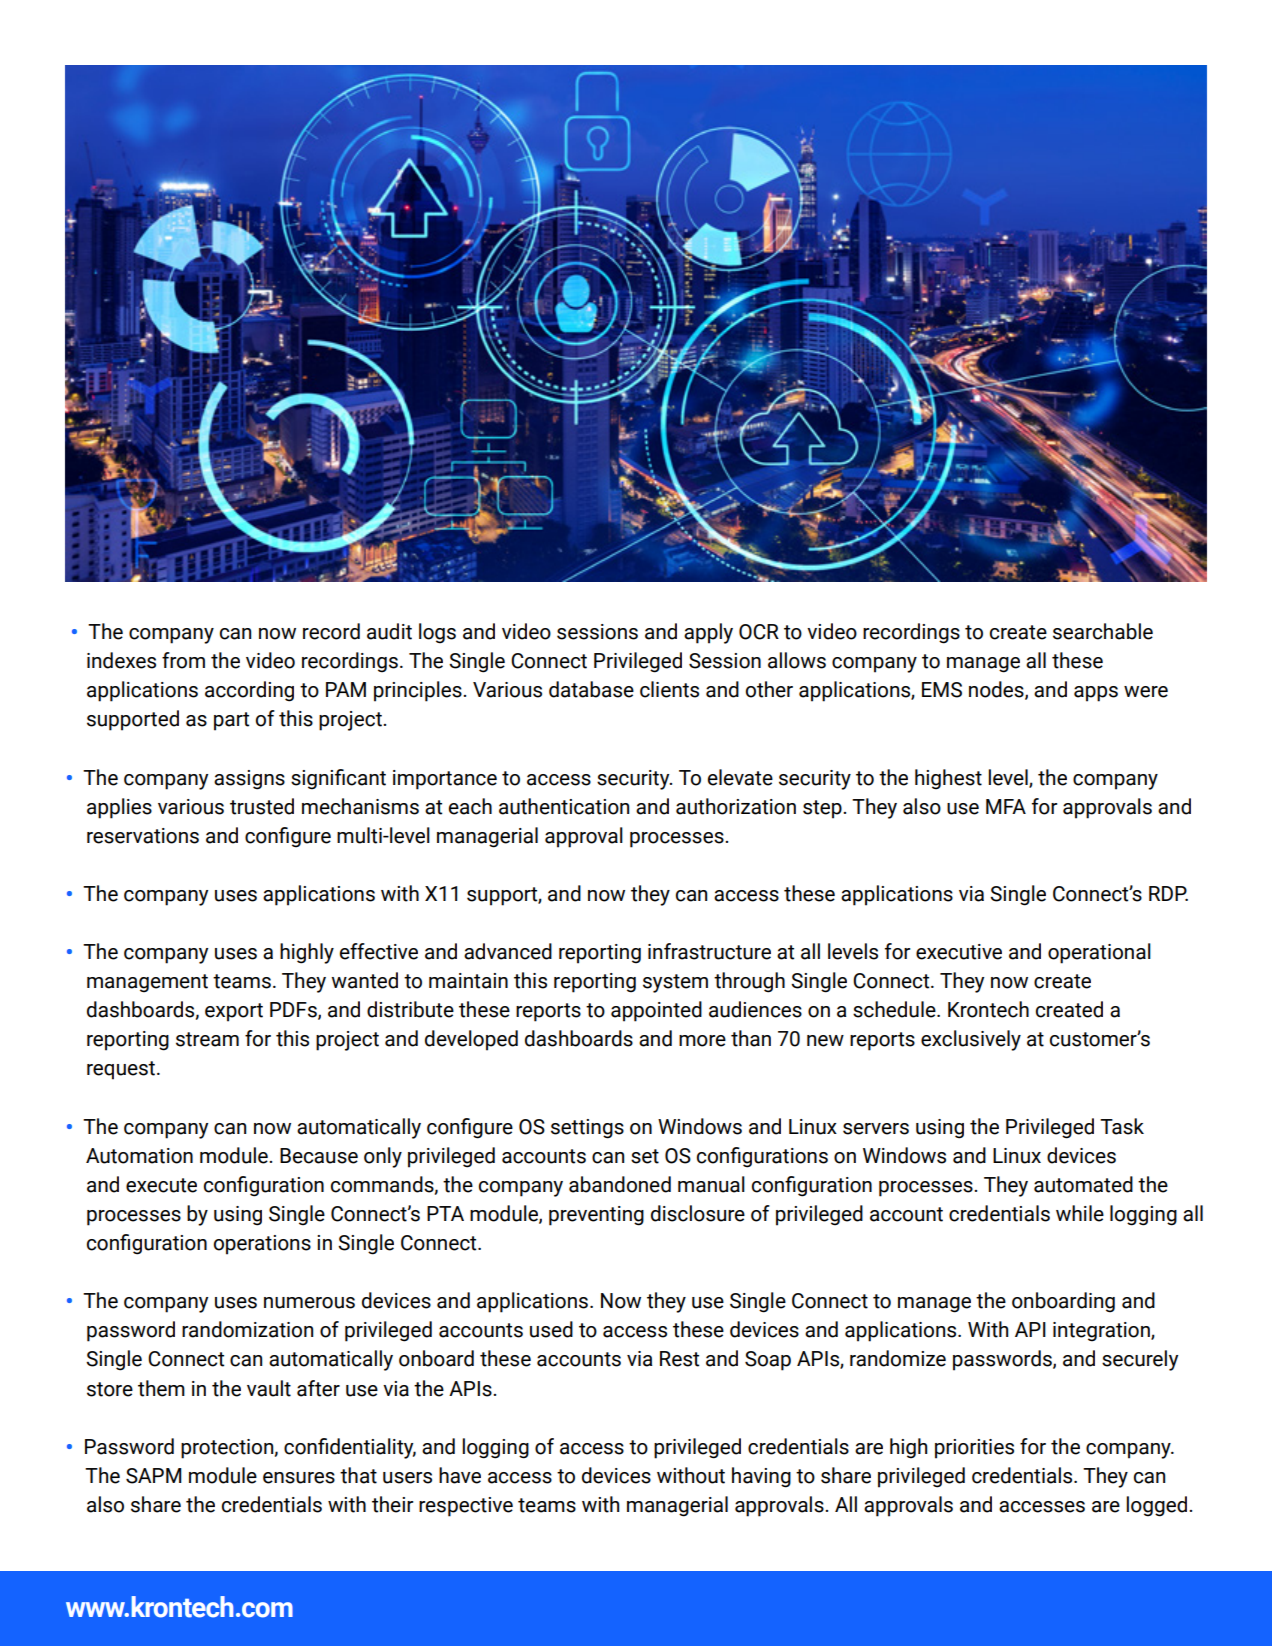  What do you see at coordinates (1103, 631) in the screenshot?
I see `searchable` at bounding box center [1103, 631].
